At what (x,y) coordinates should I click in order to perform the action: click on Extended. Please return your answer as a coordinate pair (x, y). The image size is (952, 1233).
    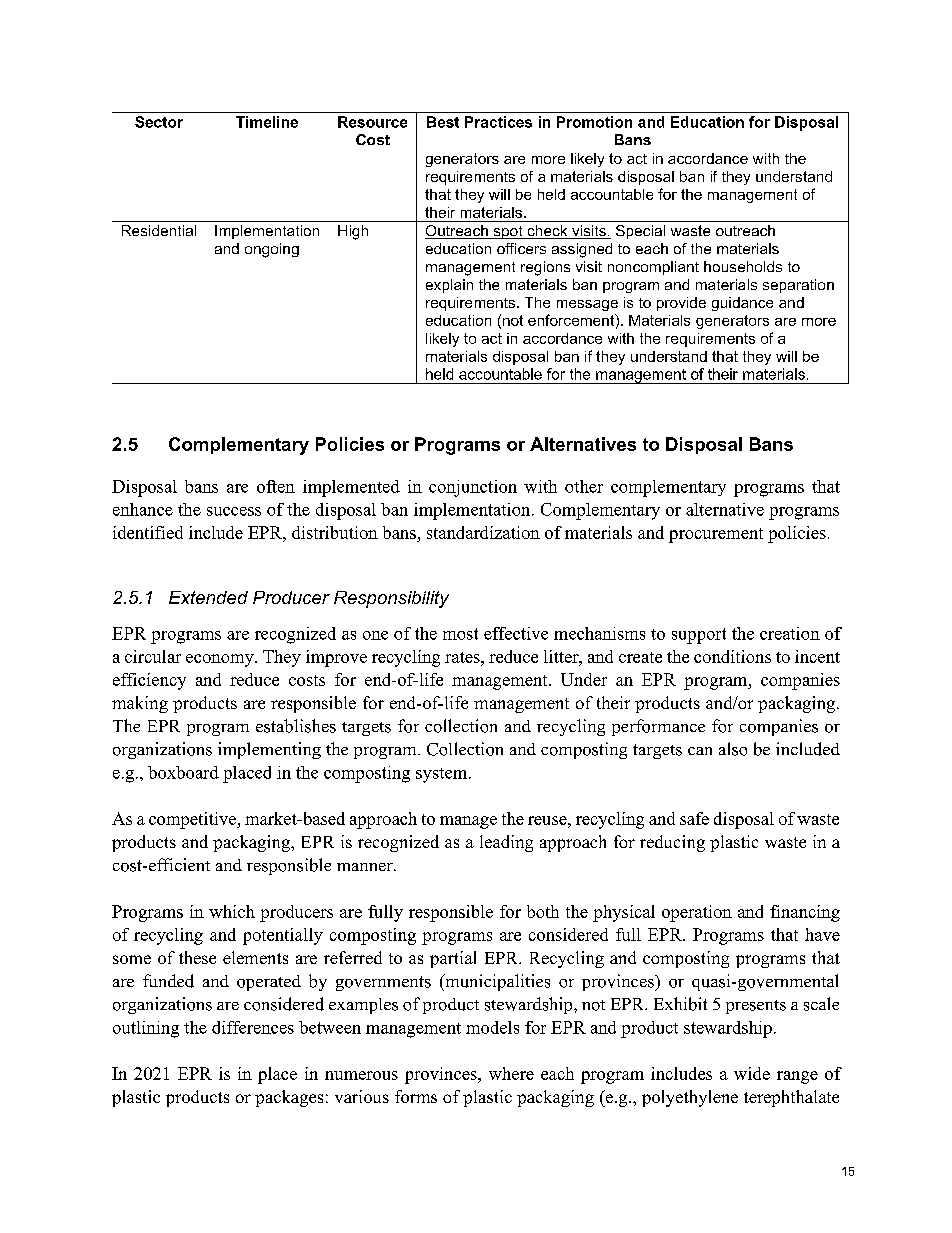
    Looking at the image, I should click on (208, 597).
